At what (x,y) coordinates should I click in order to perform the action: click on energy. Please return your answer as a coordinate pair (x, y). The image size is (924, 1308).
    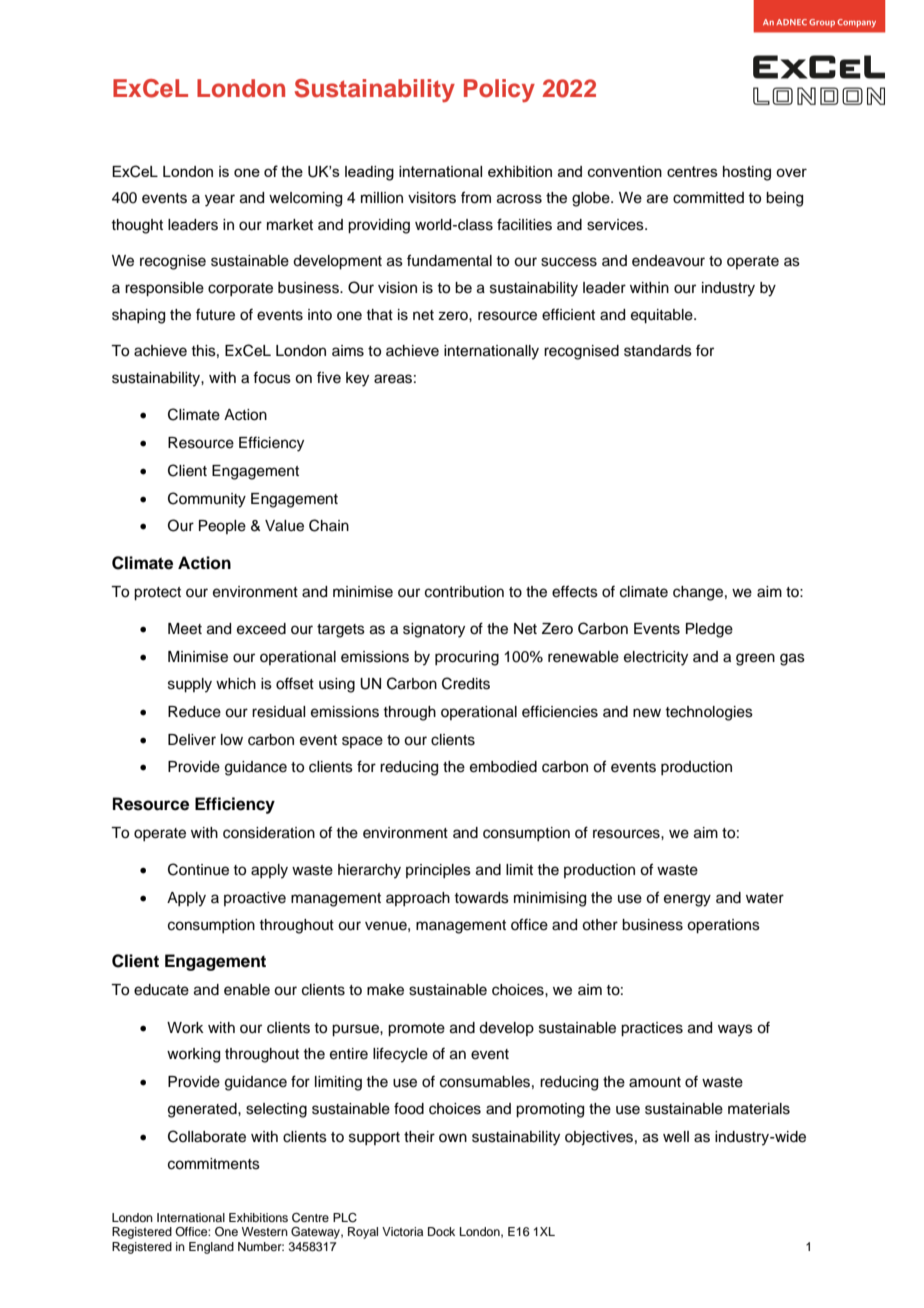
    Looking at the image, I should click on (687, 900).
